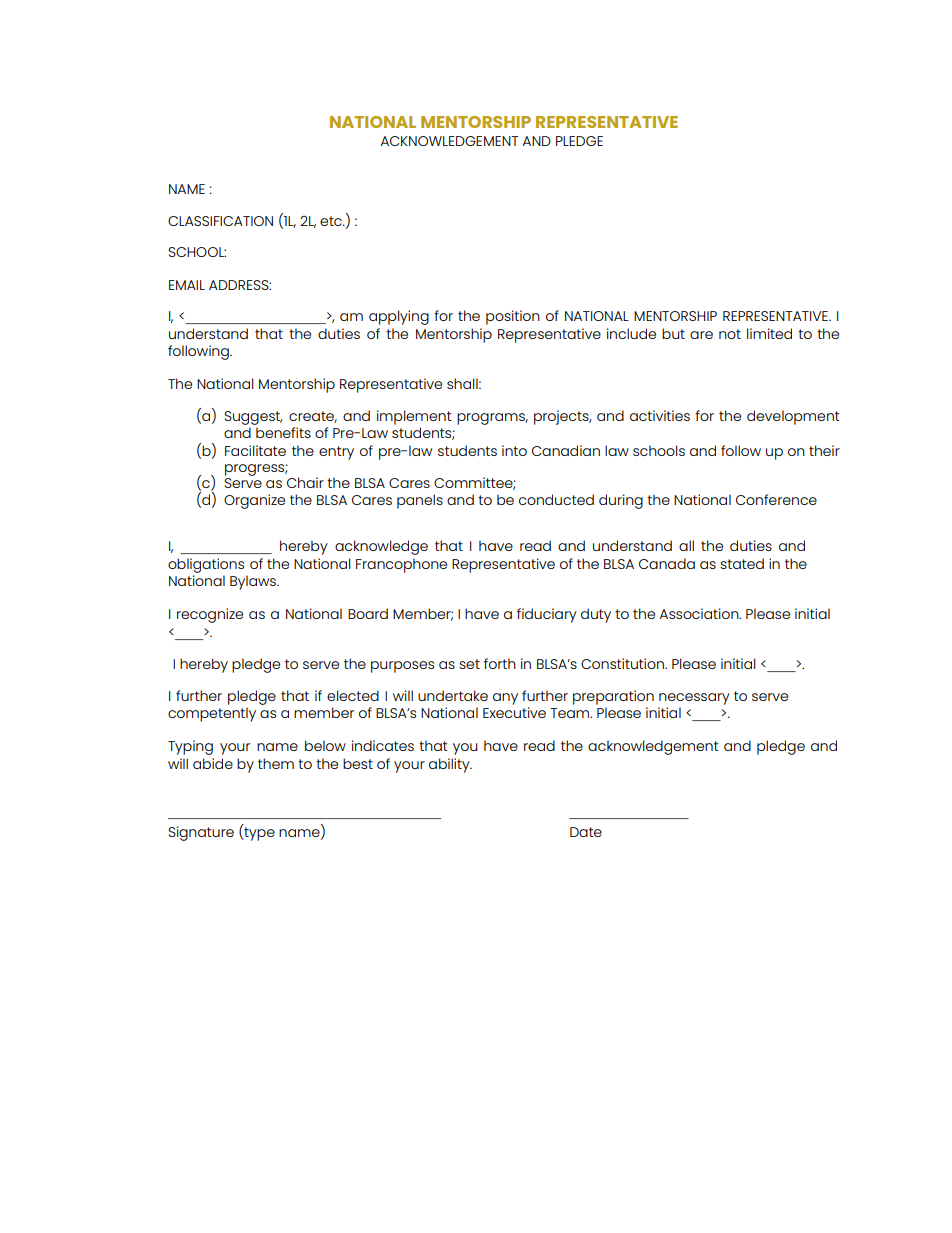  I want to click on necessary, so click(694, 699).
